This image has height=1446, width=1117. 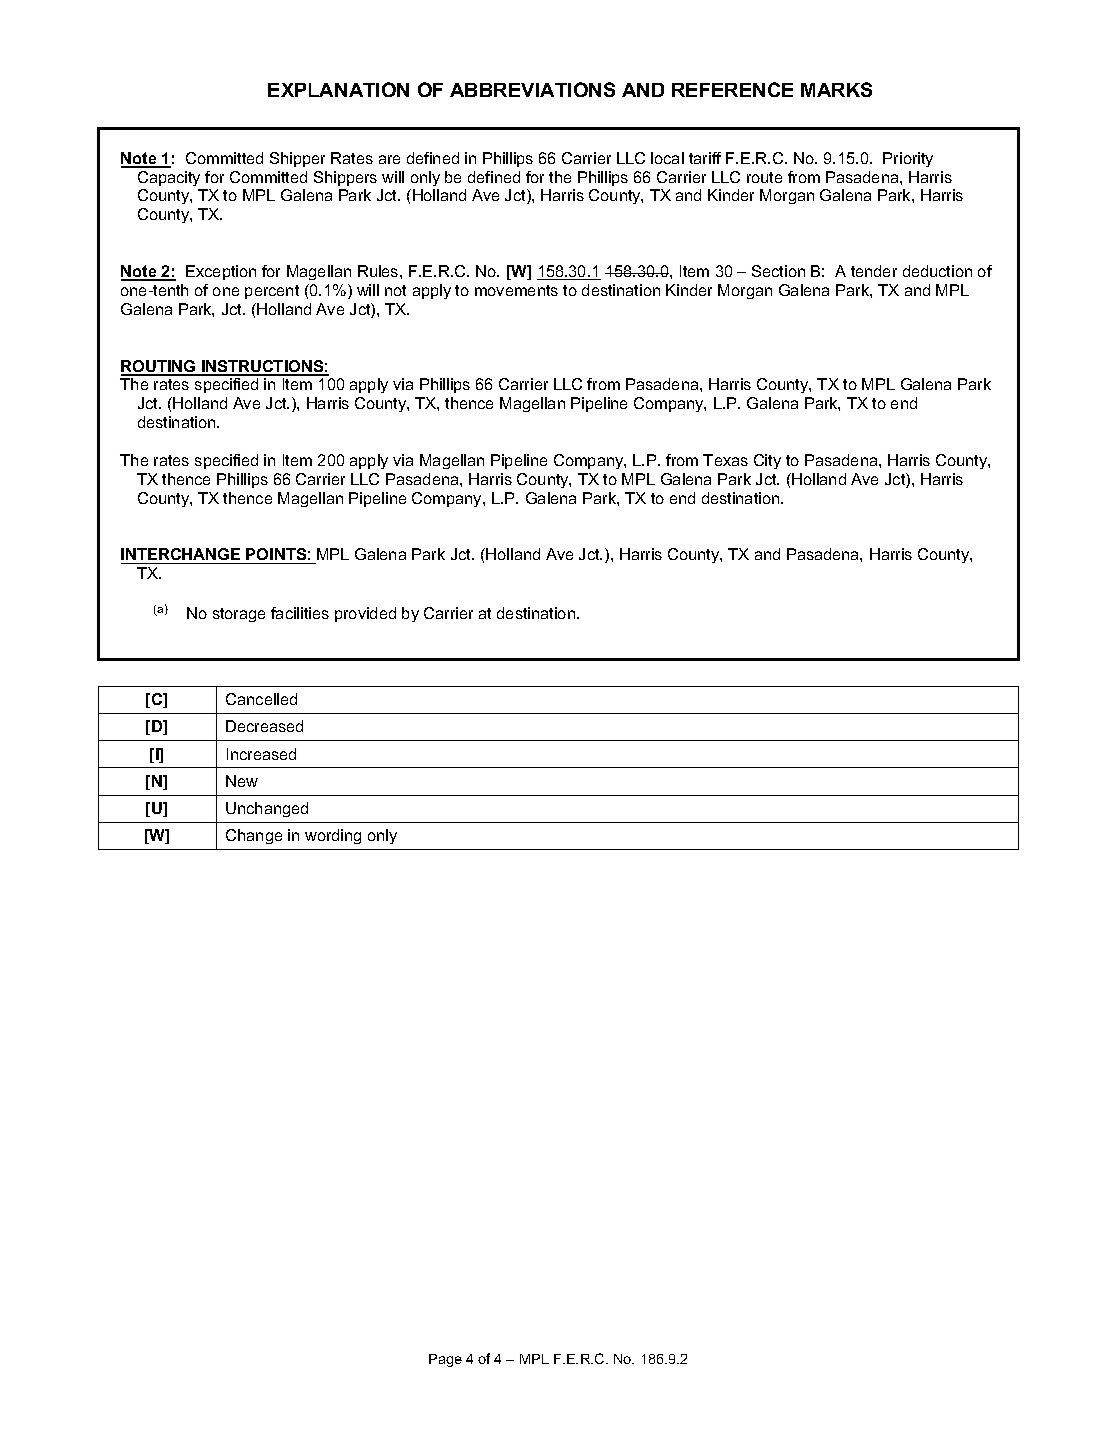 What do you see at coordinates (532, 89) in the image?
I see `ABBREVIATIONS` at bounding box center [532, 89].
